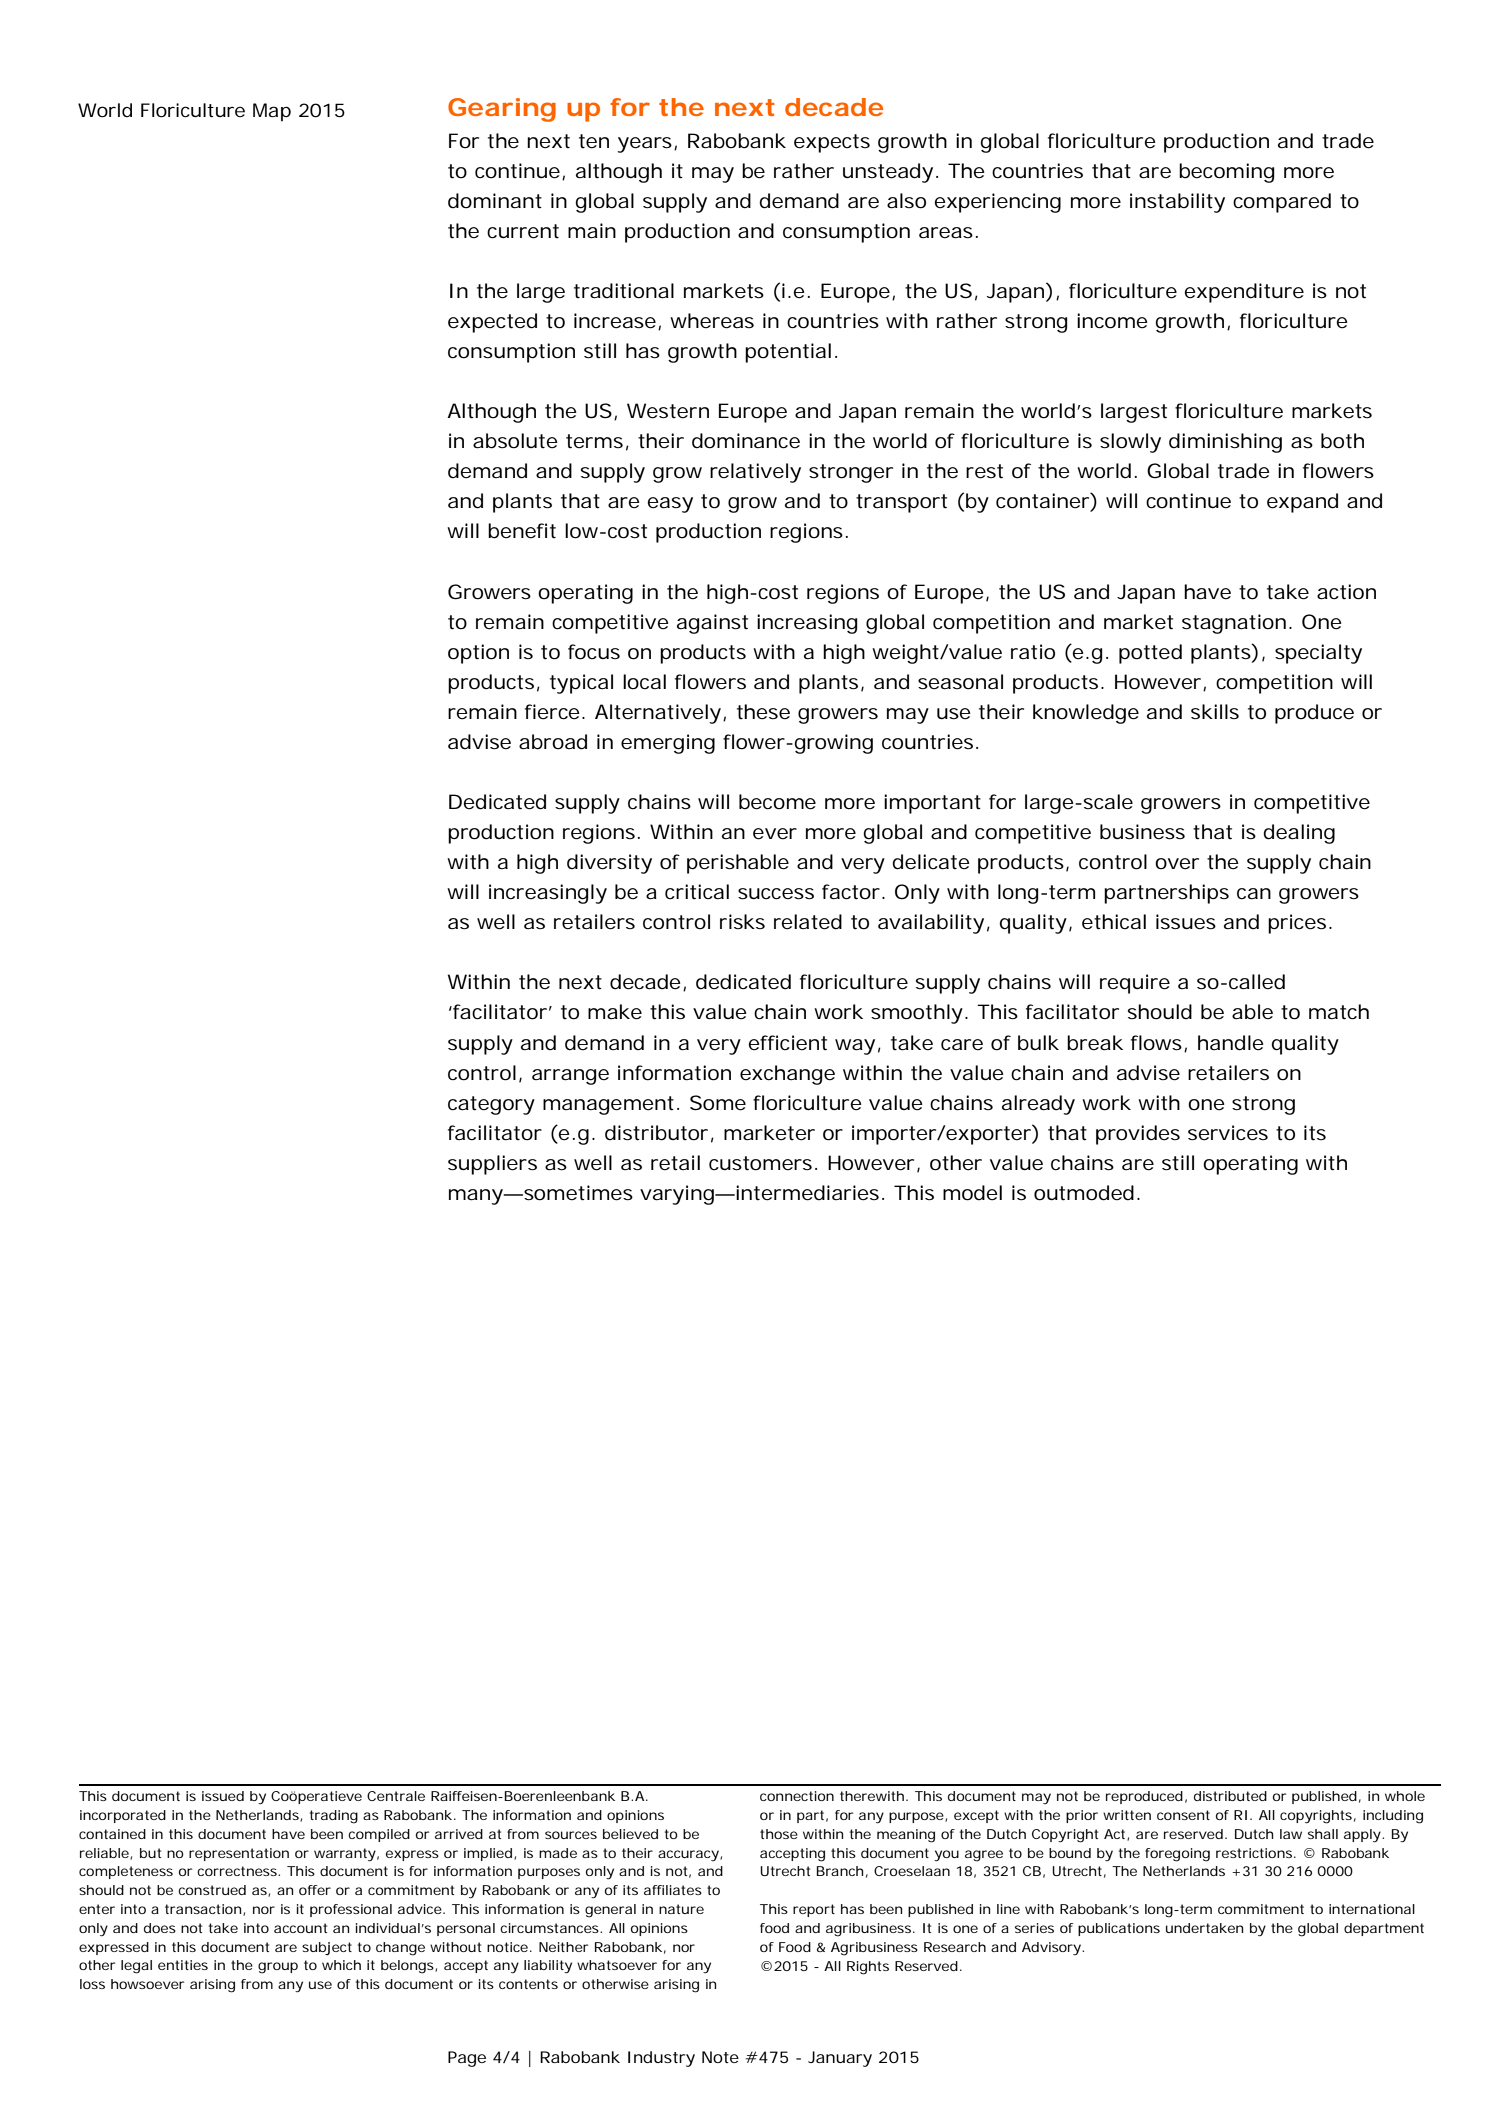 The height and width of the document is (2109, 1492). What do you see at coordinates (1084, 1193) in the document?
I see `outmoded` at bounding box center [1084, 1193].
